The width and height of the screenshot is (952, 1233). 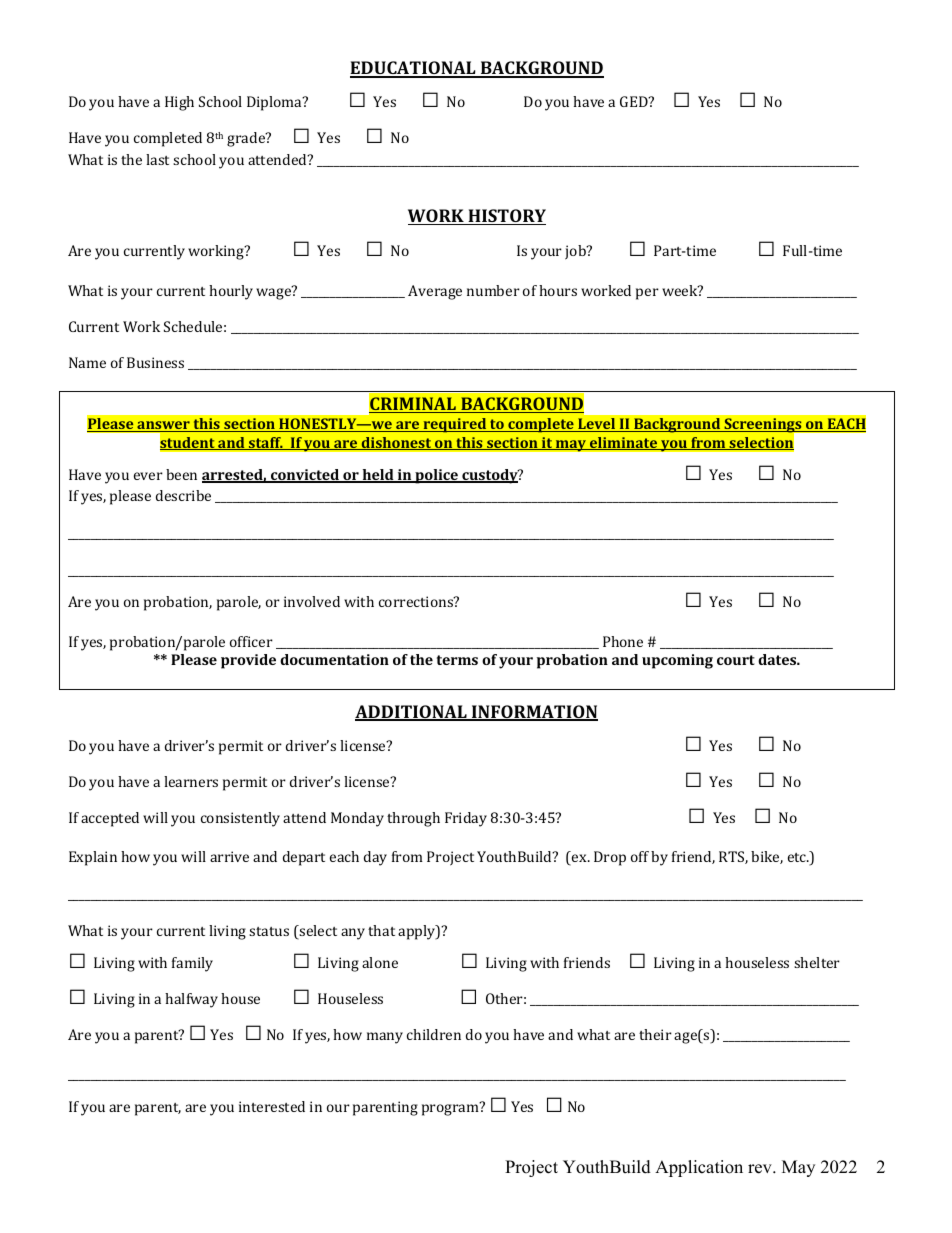 What do you see at coordinates (272, 1106) in the screenshot?
I see `interested` at bounding box center [272, 1106].
